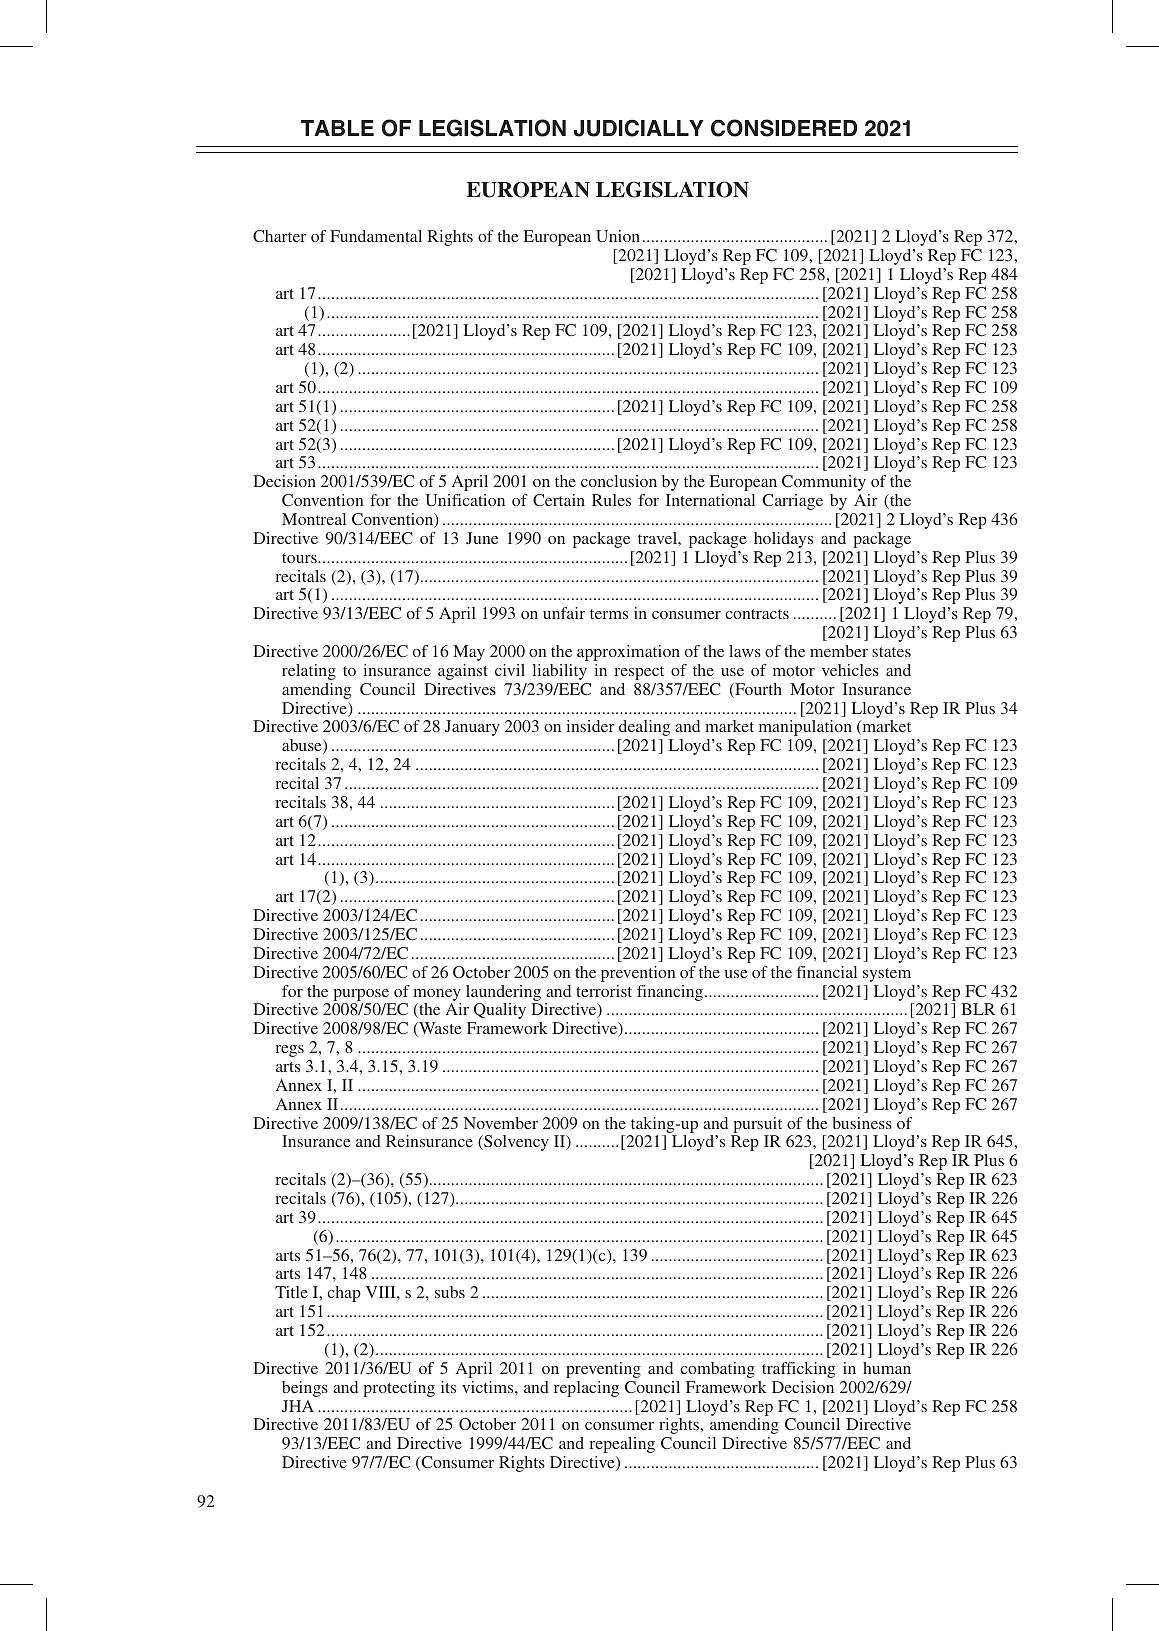  What do you see at coordinates (303, 746) in the image?
I see `abuse` at bounding box center [303, 746].
